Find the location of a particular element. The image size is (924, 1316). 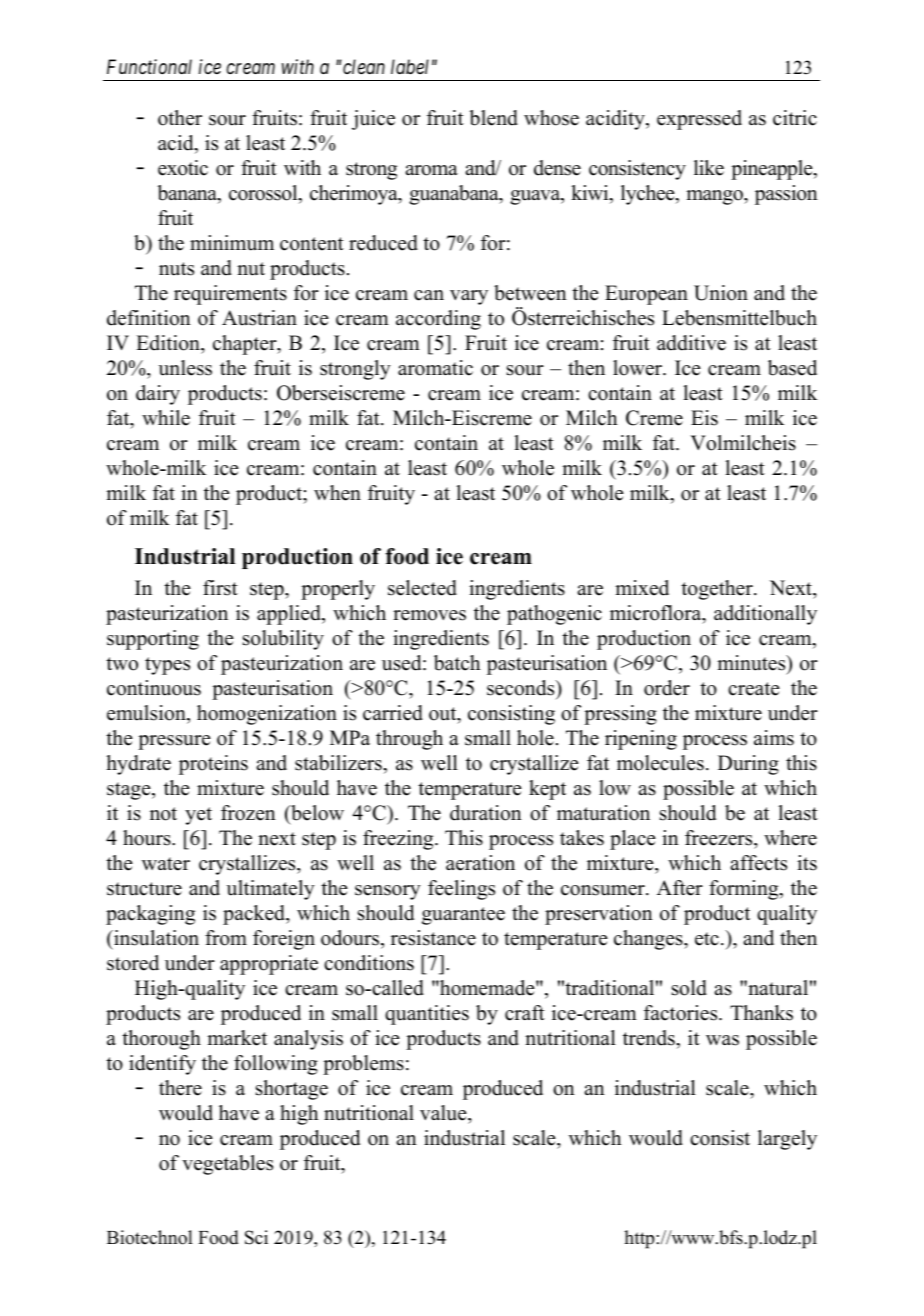

from is located at coordinates (226, 938).
